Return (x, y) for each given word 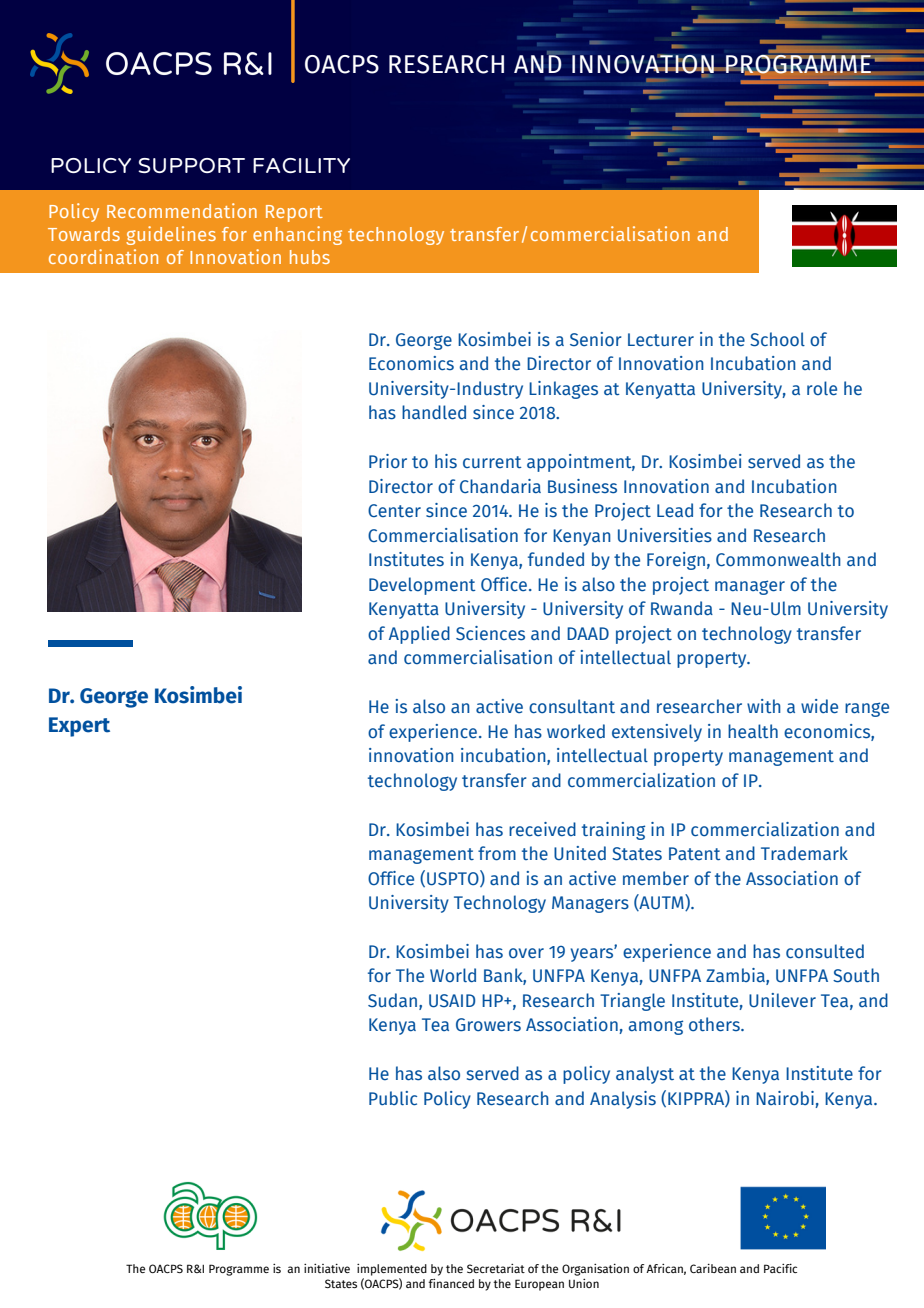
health (753, 731)
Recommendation (182, 210)
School (777, 339)
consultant (572, 706)
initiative (327, 1268)
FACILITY (301, 165)
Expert (79, 727)
